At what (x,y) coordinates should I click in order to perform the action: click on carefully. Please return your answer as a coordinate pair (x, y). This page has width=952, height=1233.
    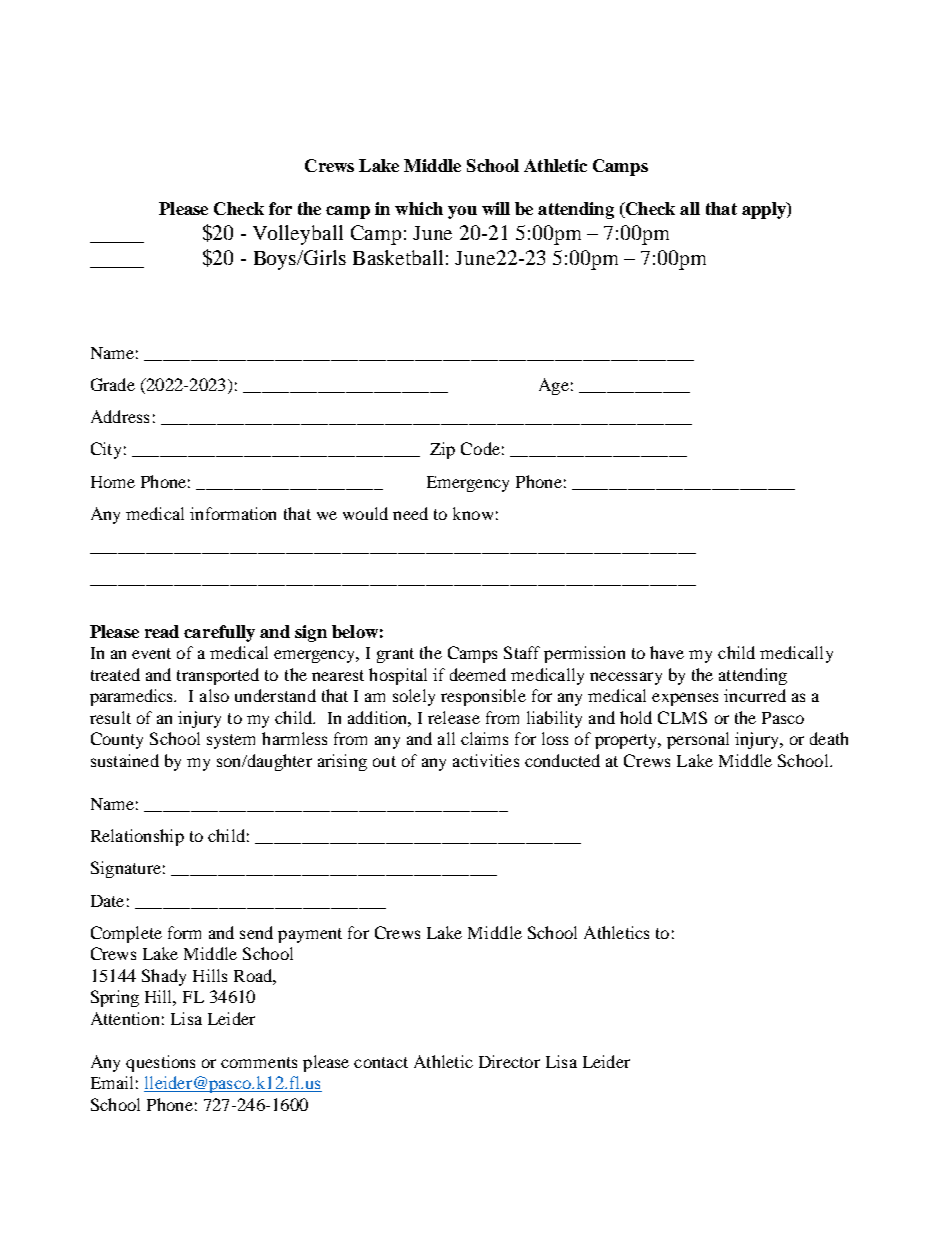
    Looking at the image, I should click on (219, 633).
